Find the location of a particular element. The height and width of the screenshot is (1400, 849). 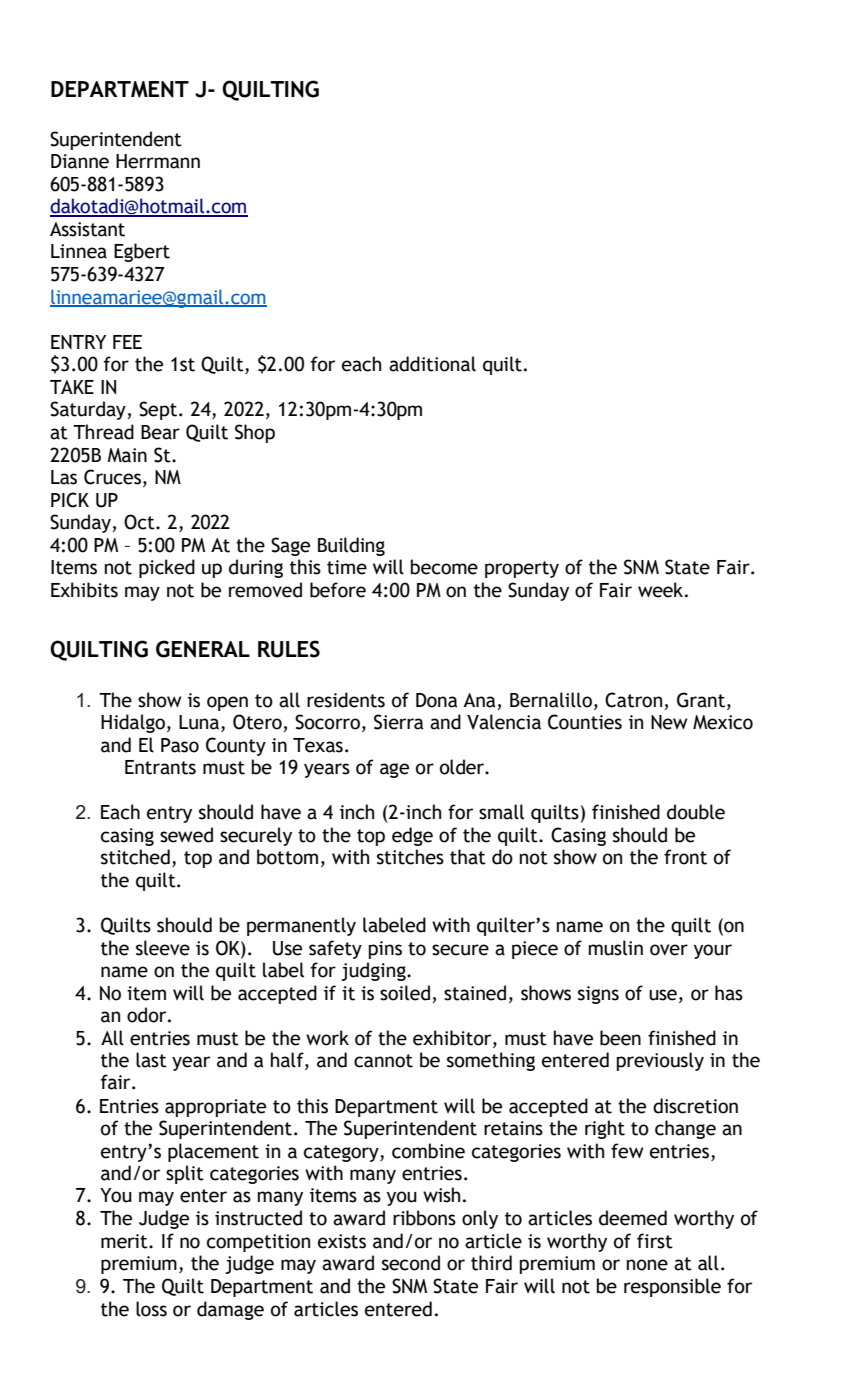

additional is located at coordinates (432, 364).
